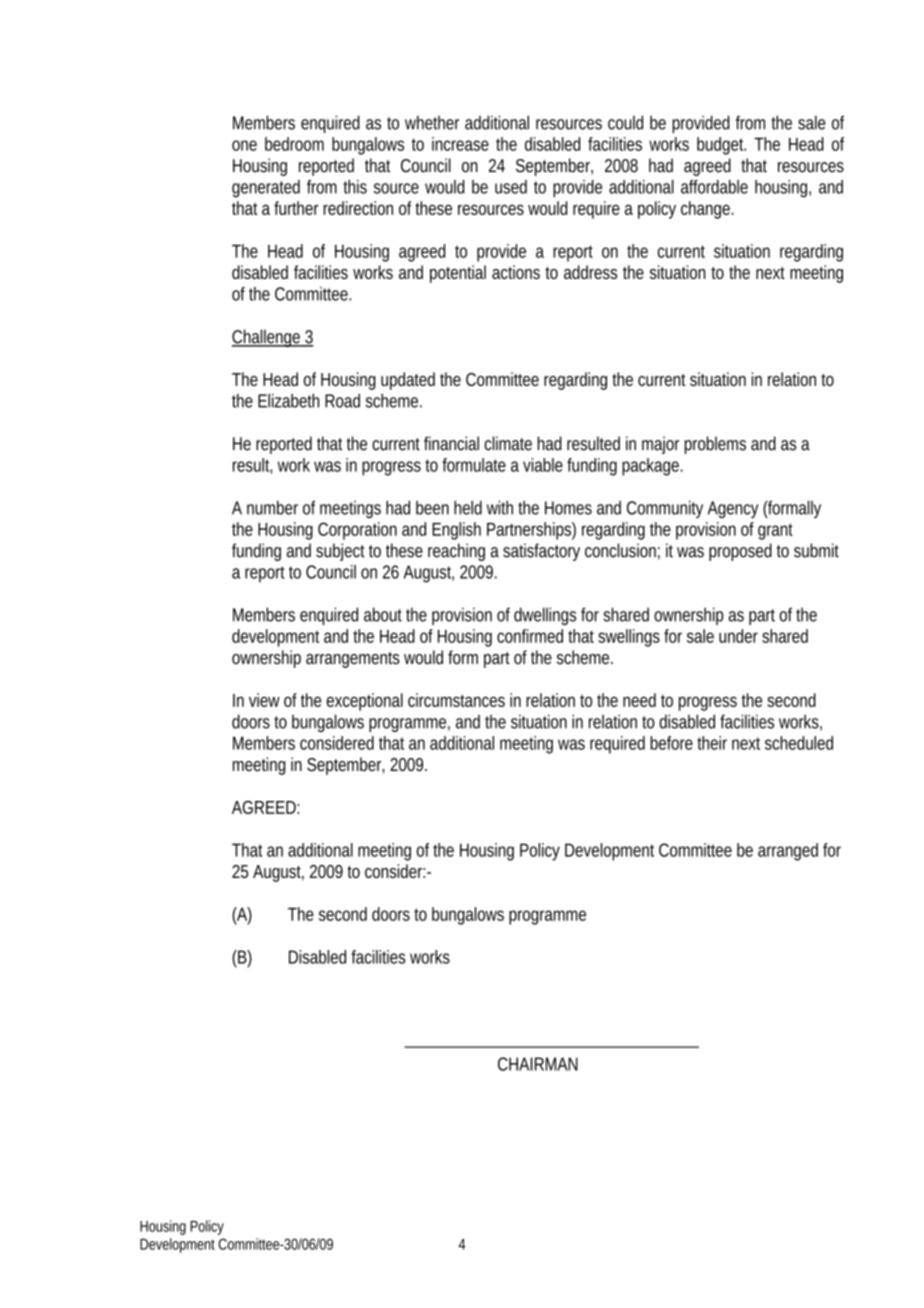 This screenshot has width=924, height=1308. Describe the element at coordinates (543, 465) in the screenshot. I see `viable` at that location.
